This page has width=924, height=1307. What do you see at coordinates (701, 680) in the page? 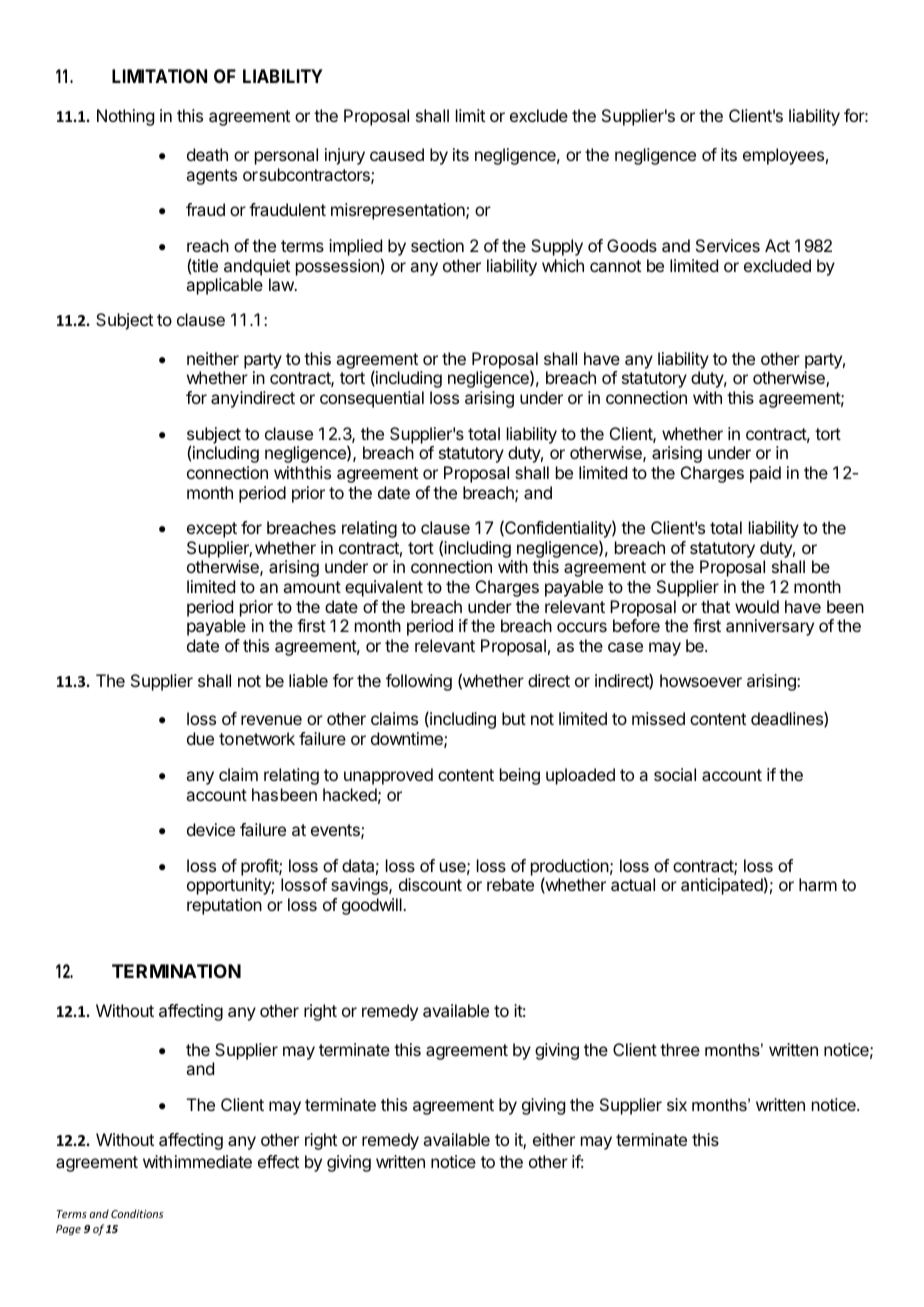
I see `howsoever` at bounding box center [701, 680].
